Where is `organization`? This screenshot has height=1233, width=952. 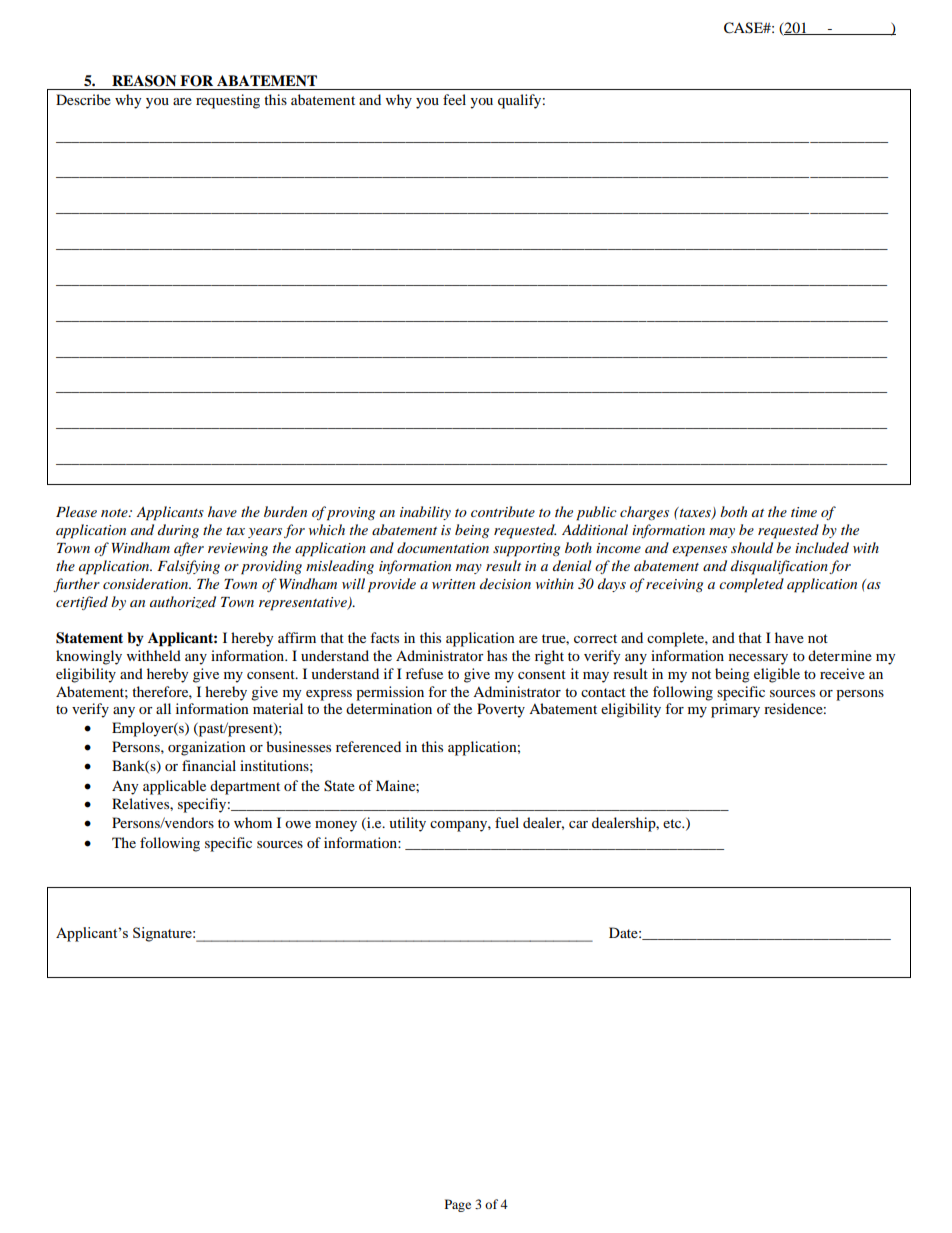 organization is located at coordinates (207, 748).
